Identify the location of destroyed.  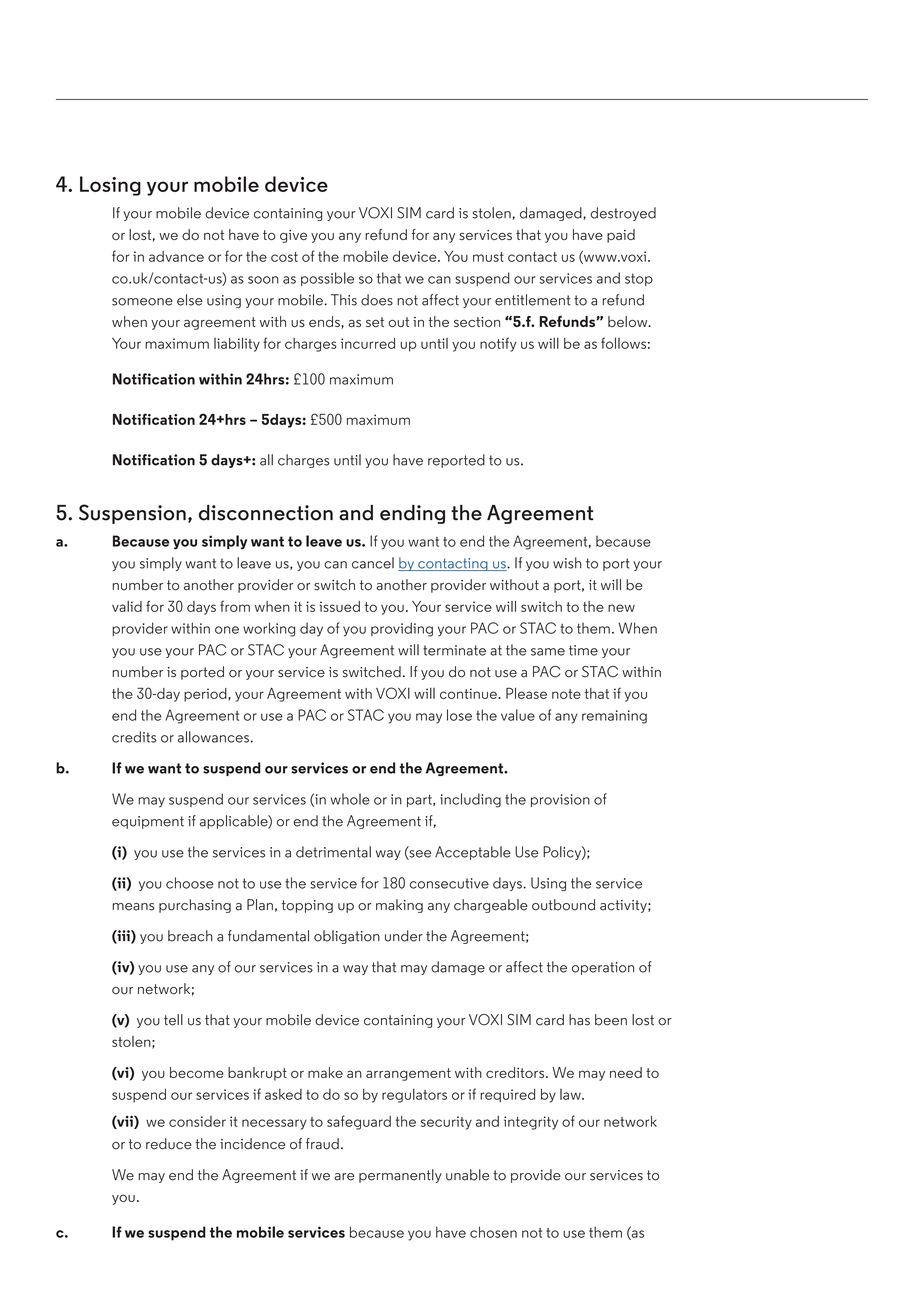
(623, 214).
